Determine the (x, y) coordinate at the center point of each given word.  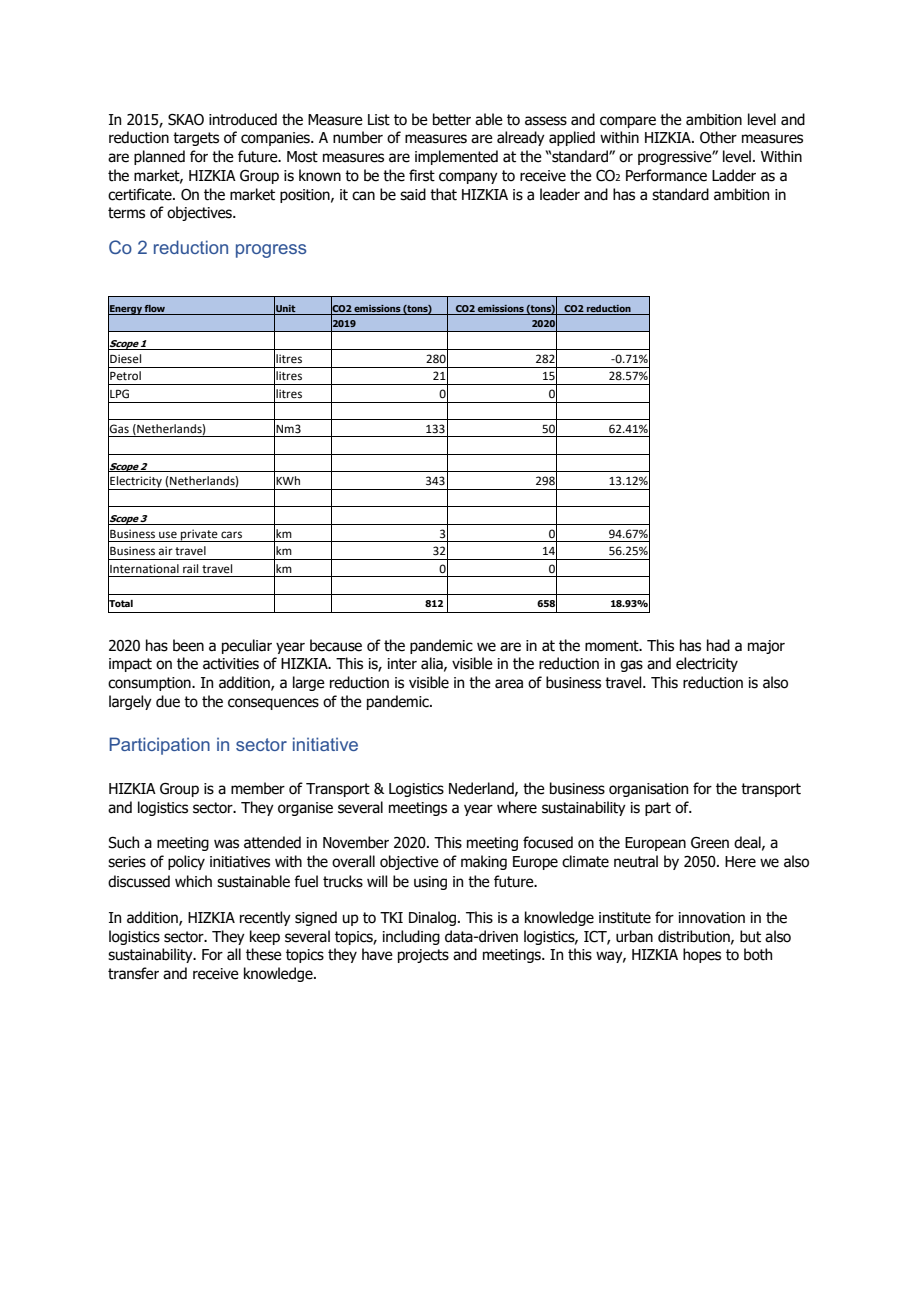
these (264, 954)
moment (613, 646)
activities (231, 664)
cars (231, 534)
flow (154, 308)
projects (423, 956)
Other (718, 137)
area (509, 684)
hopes (702, 955)
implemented (456, 157)
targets (196, 139)
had (718, 645)
